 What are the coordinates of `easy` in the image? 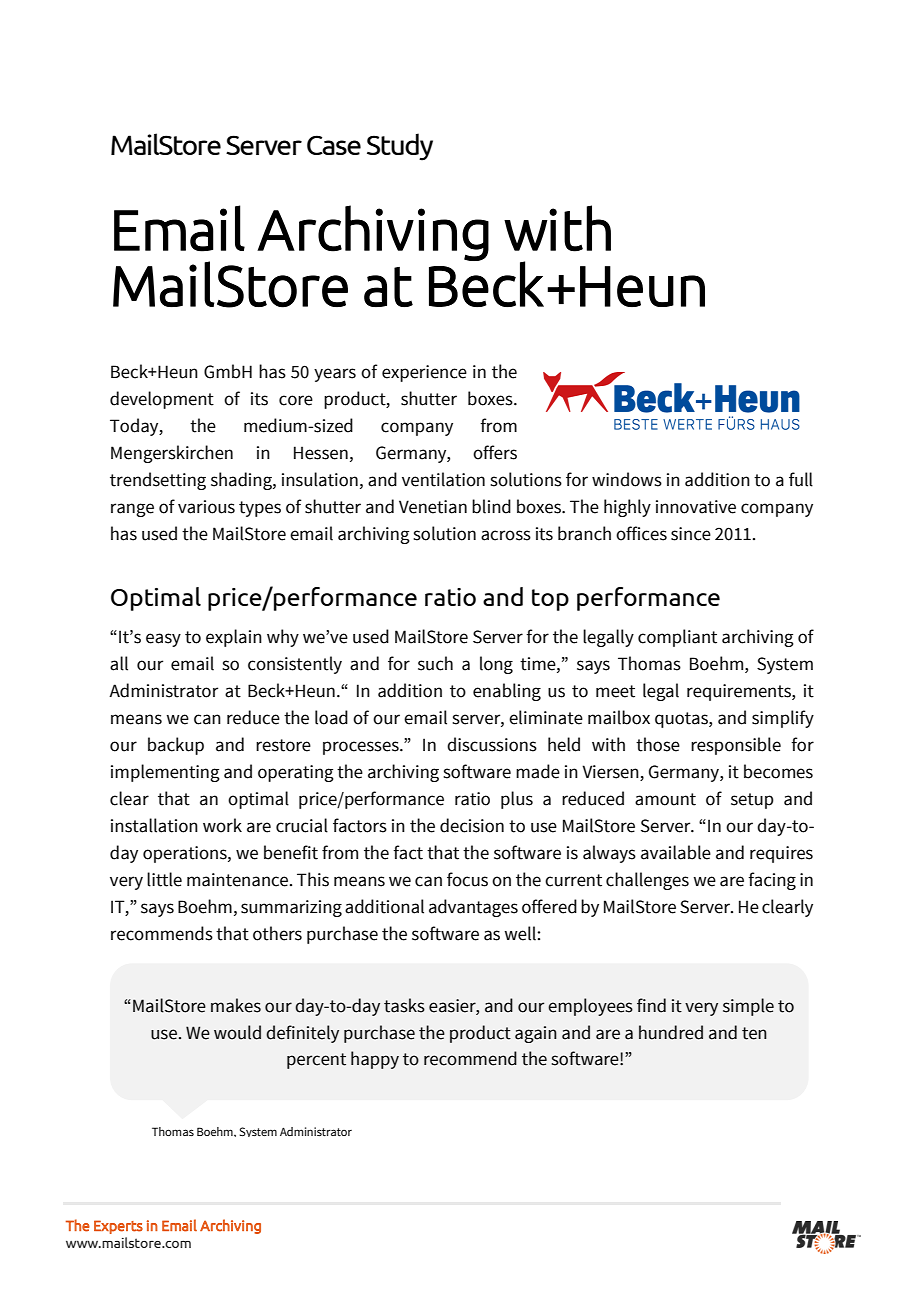 It's located at (163, 640).
